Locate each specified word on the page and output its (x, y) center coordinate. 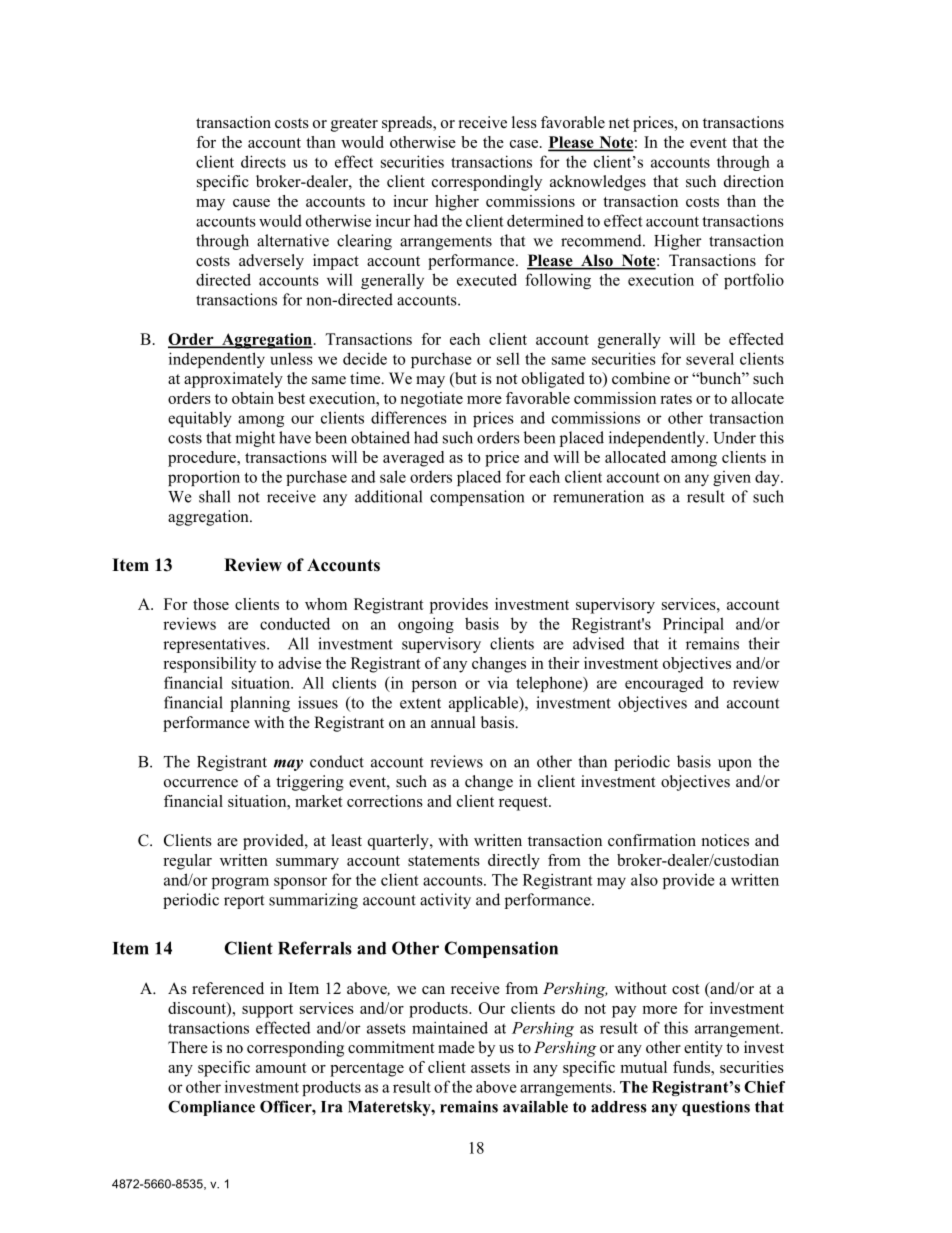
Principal (693, 625)
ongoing (426, 625)
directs (263, 161)
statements (444, 861)
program (240, 883)
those (211, 604)
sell (508, 359)
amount (281, 1068)
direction (754, 181)
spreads (408, 124)
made (456, 1047)
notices (725, 840)
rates (676, 399)
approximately (233, 380)
